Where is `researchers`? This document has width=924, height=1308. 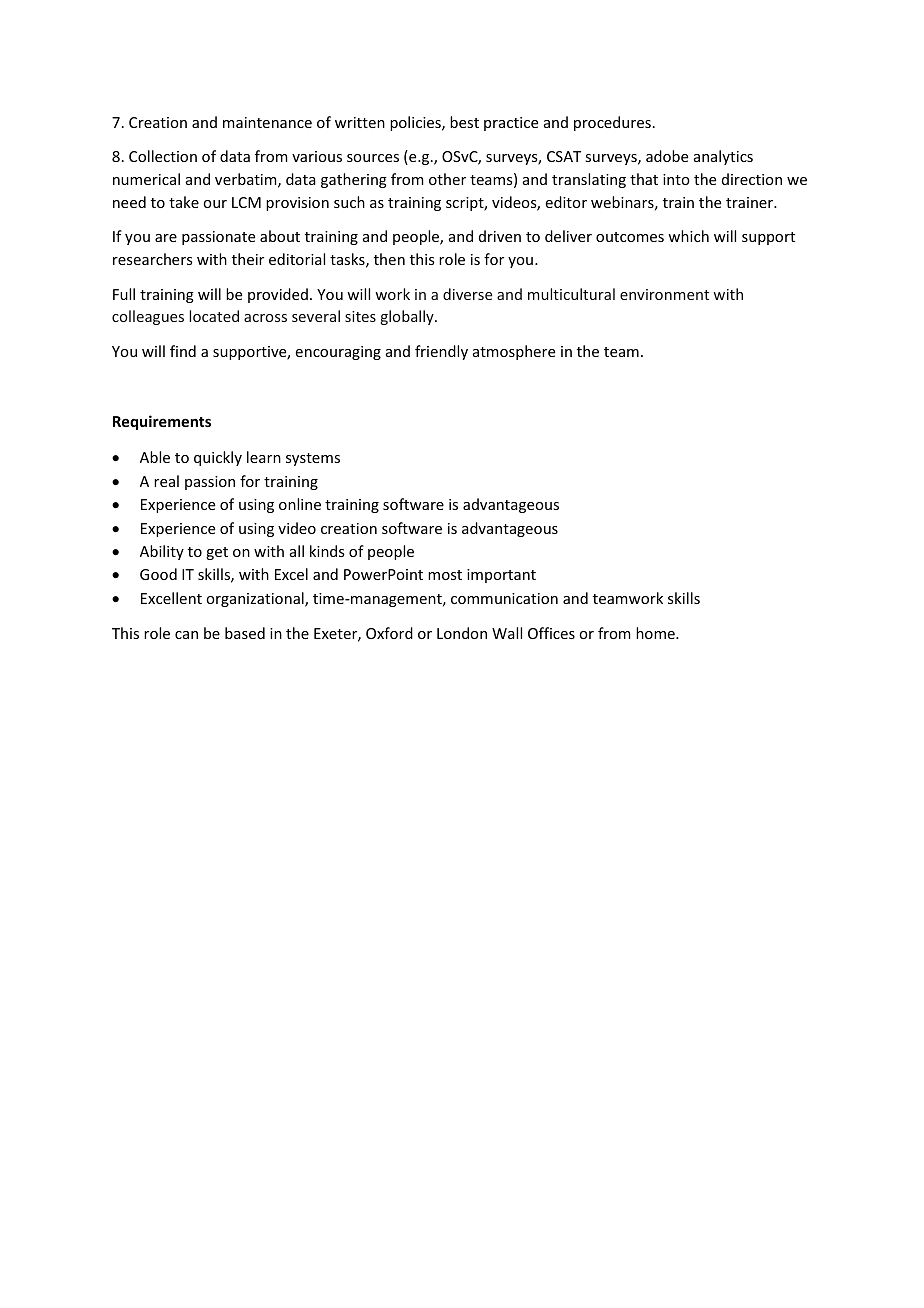
researchers is located at coordinates (152, 259).
